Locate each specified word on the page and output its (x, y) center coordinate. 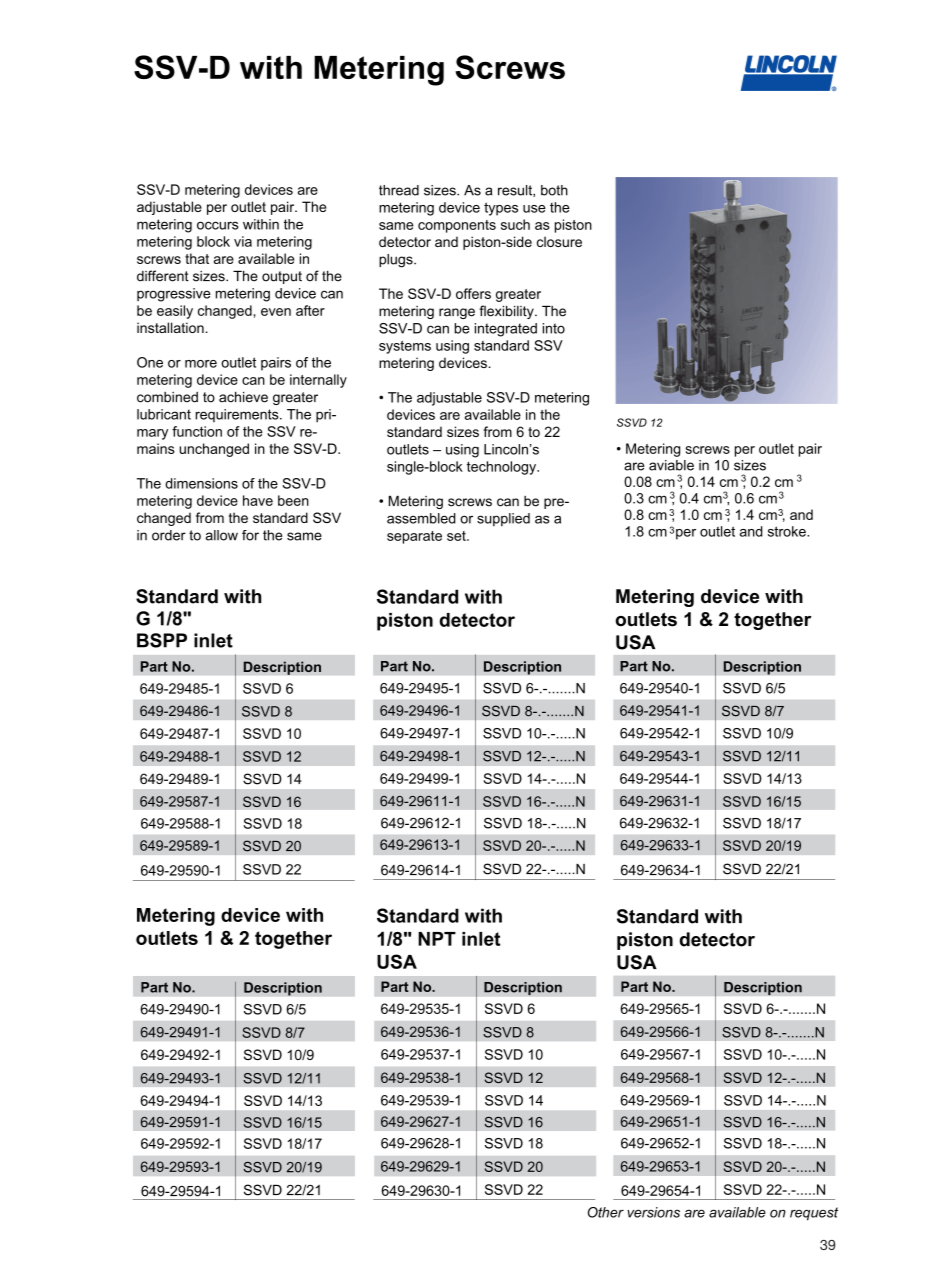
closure (559, 241)
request (814, 1214)
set (457, 536)
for (250, 535)
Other (606, 1212)
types (501, 209)
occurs (218, 225)
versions (653, 1212)
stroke (788, 531)
